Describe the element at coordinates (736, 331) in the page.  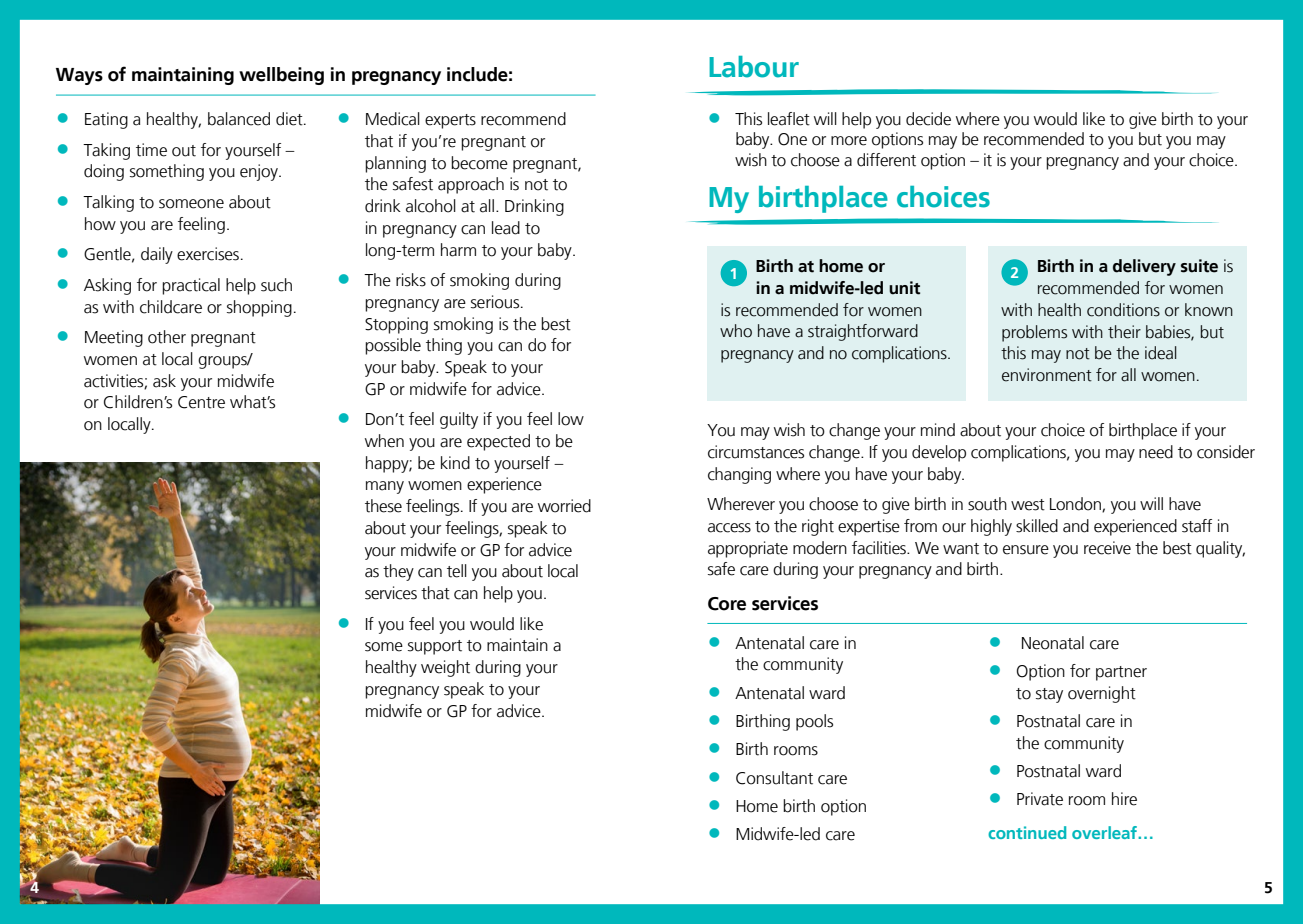
I see `who` at that location.
